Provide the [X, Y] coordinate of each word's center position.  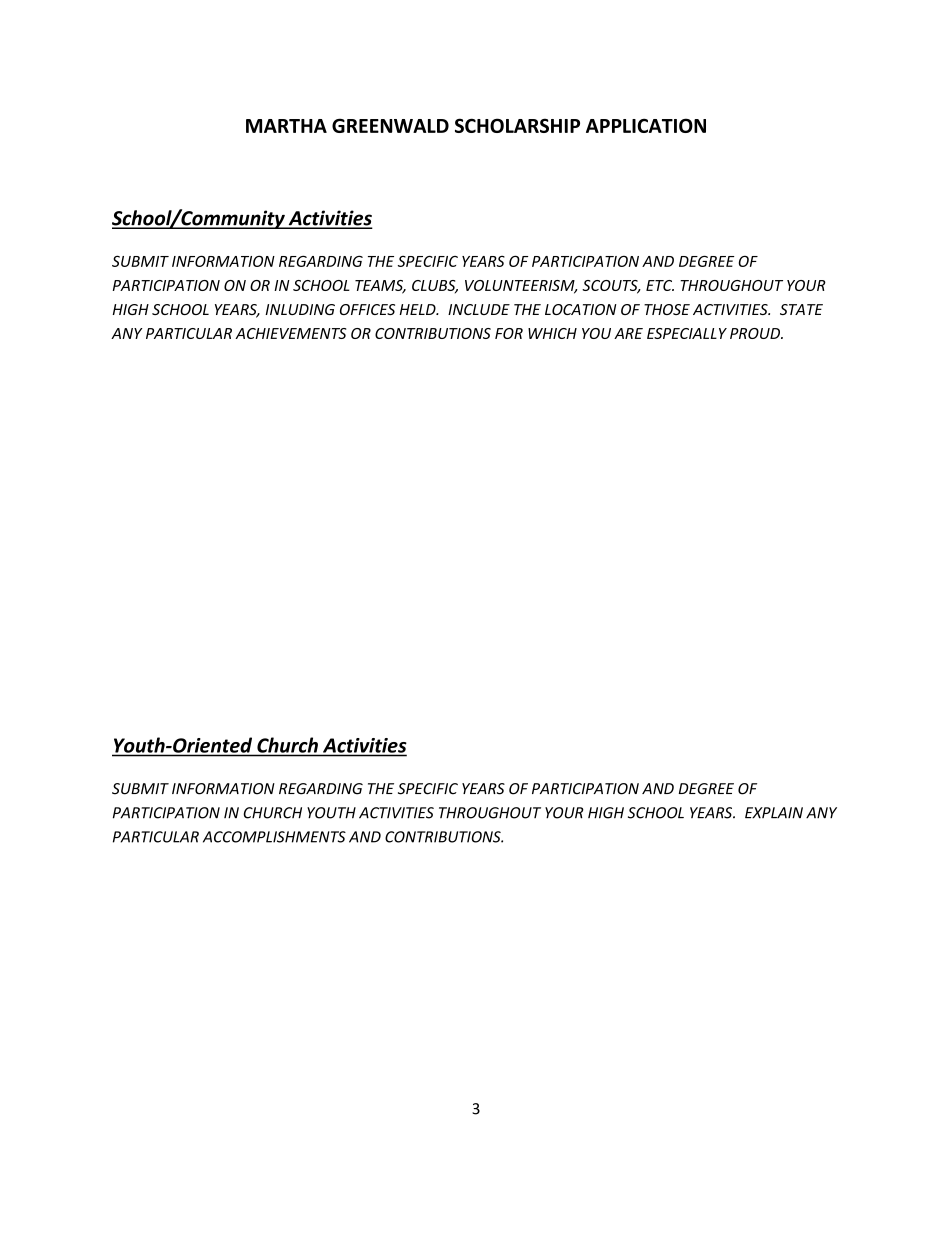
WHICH [552, 333]
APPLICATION [646, 125]
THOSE [667, 309]
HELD [418, 309]
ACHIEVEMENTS [290, 333]
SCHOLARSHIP [517, 125]
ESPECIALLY [687, 333]
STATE [801, 309]
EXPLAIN [774, 813]
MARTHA [286, 126]
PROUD [756, 333]
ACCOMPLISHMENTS [274, 837]
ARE [628, 333]
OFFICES [367, 309]
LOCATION [581, 309]
